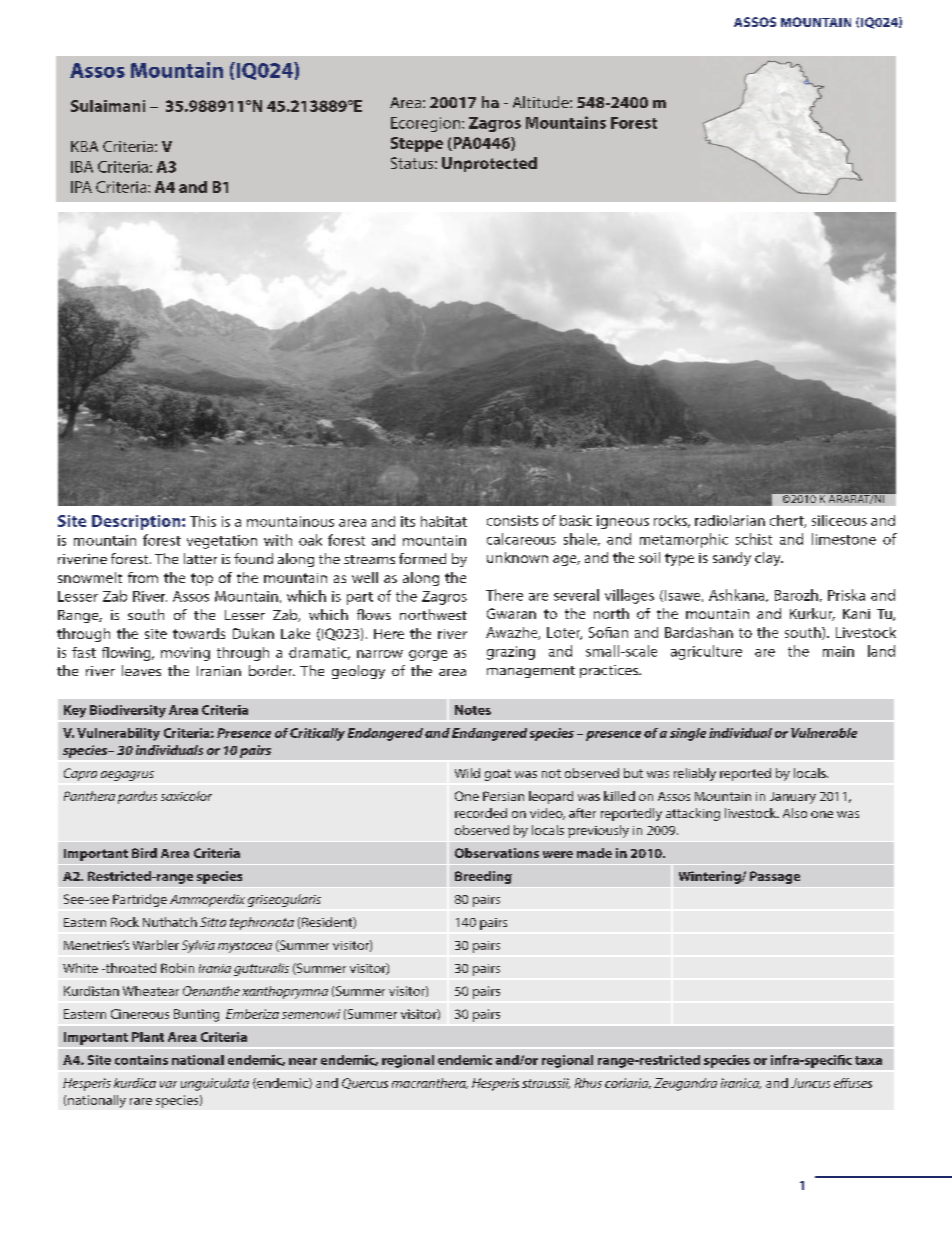 Image resolution: width=952 pixels, height=1233 pixels. What do you see at coordinates (810, 1083) in the screenshot?
I see `Juncus` at bounding box center [810, 1083].
